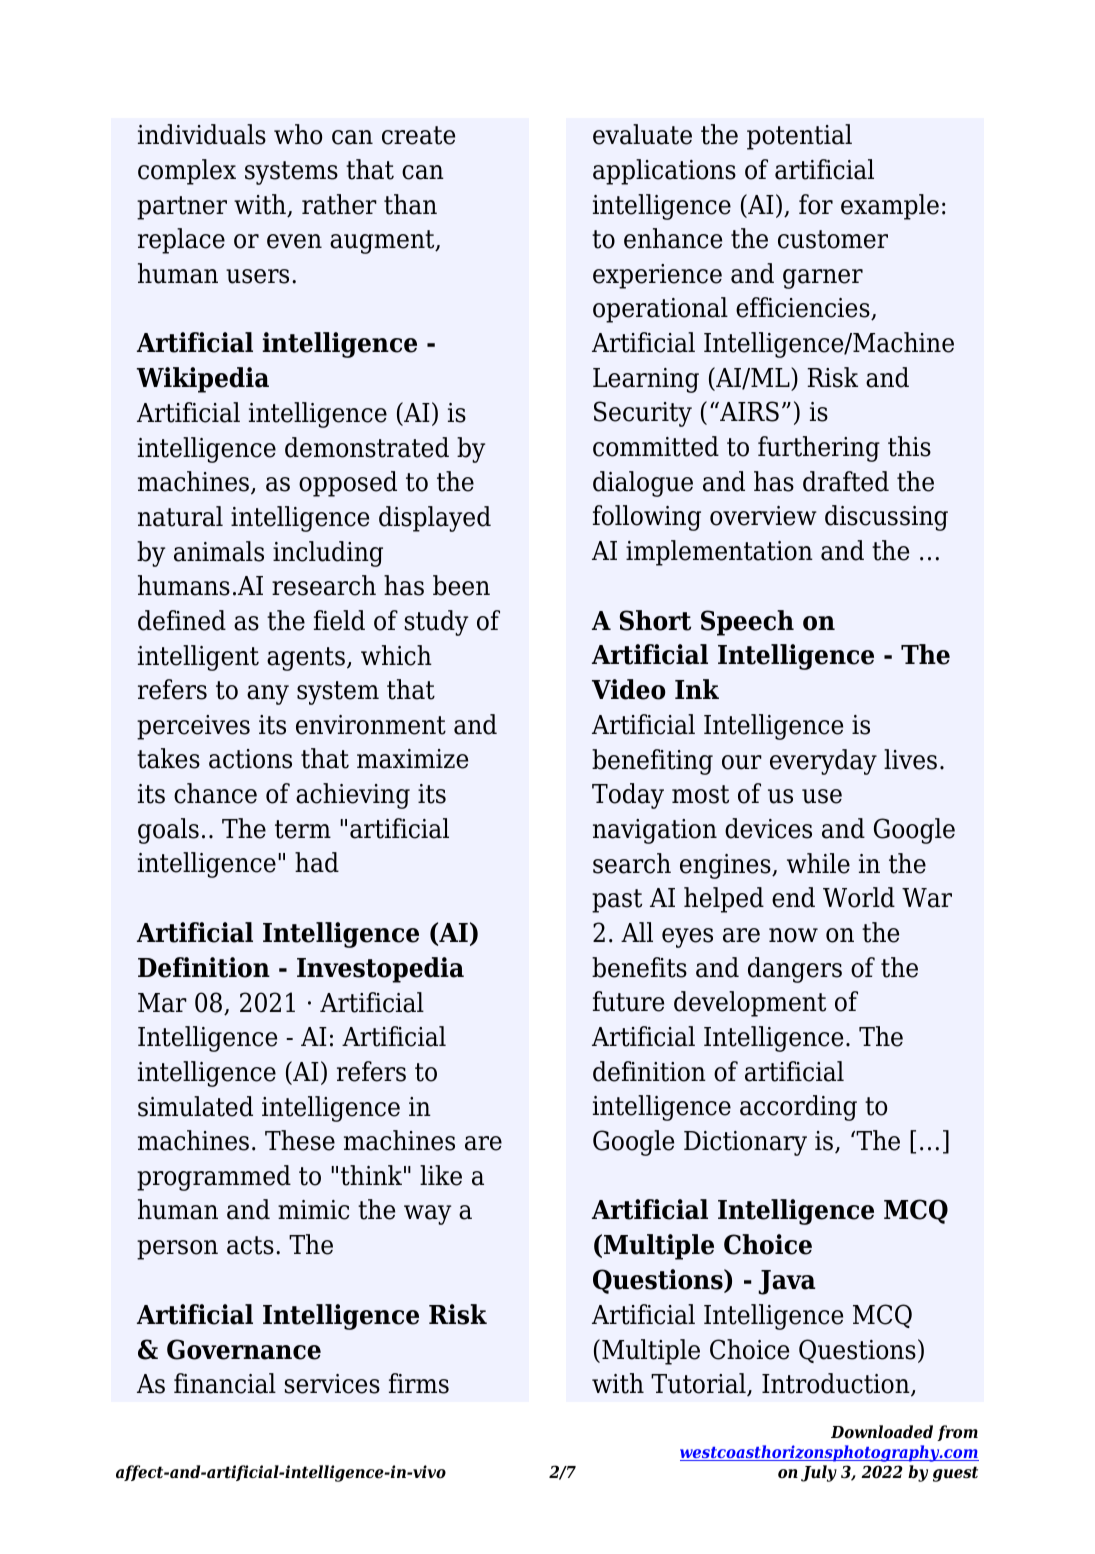 The height and width of the screenshot is (1554, 1095). Describe the element at coordinates (642, 134) in the screenshot. I see `evaluate` at that location.
